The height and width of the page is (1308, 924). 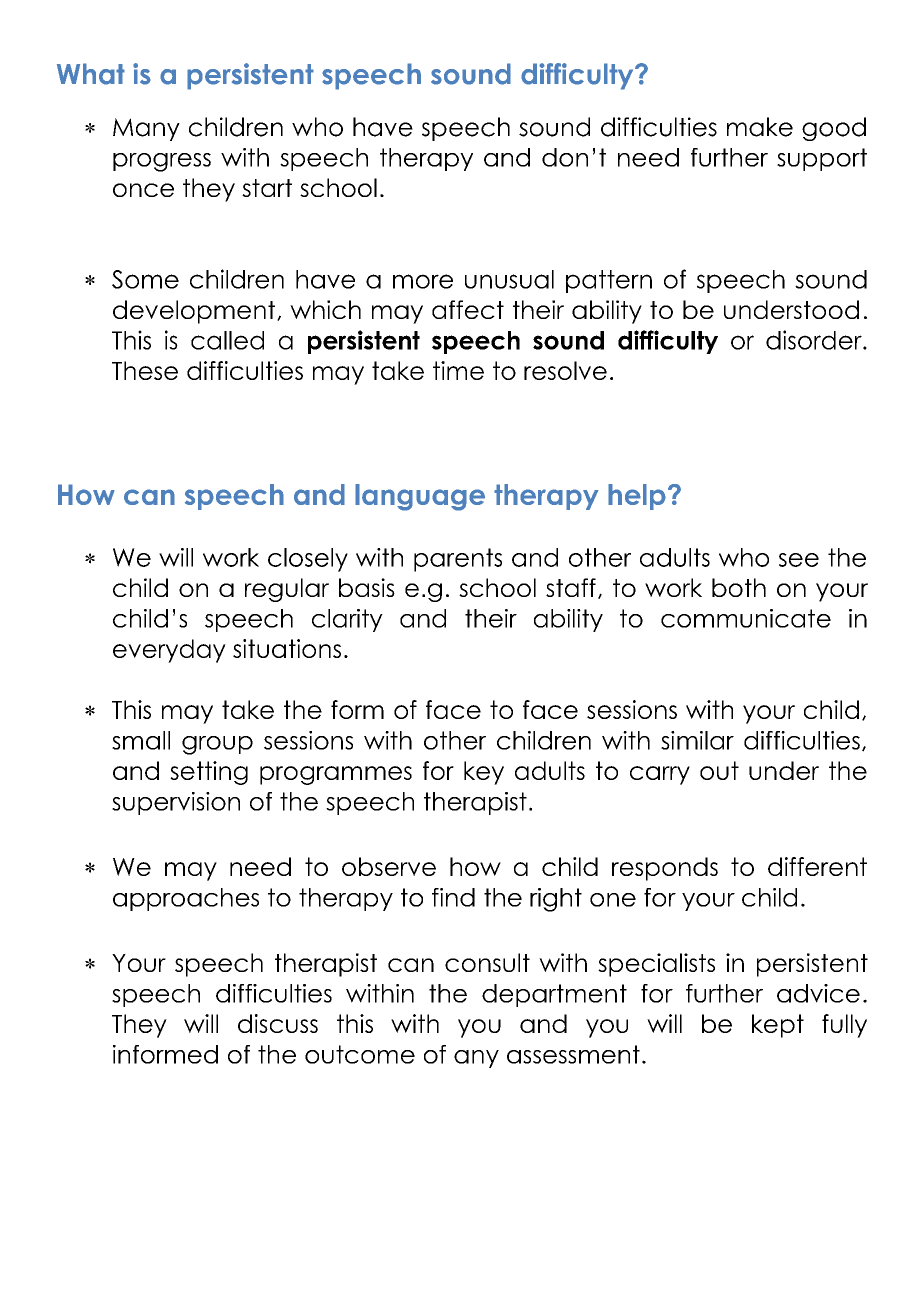 I want to click on Many, so click(x=146, y=129).
